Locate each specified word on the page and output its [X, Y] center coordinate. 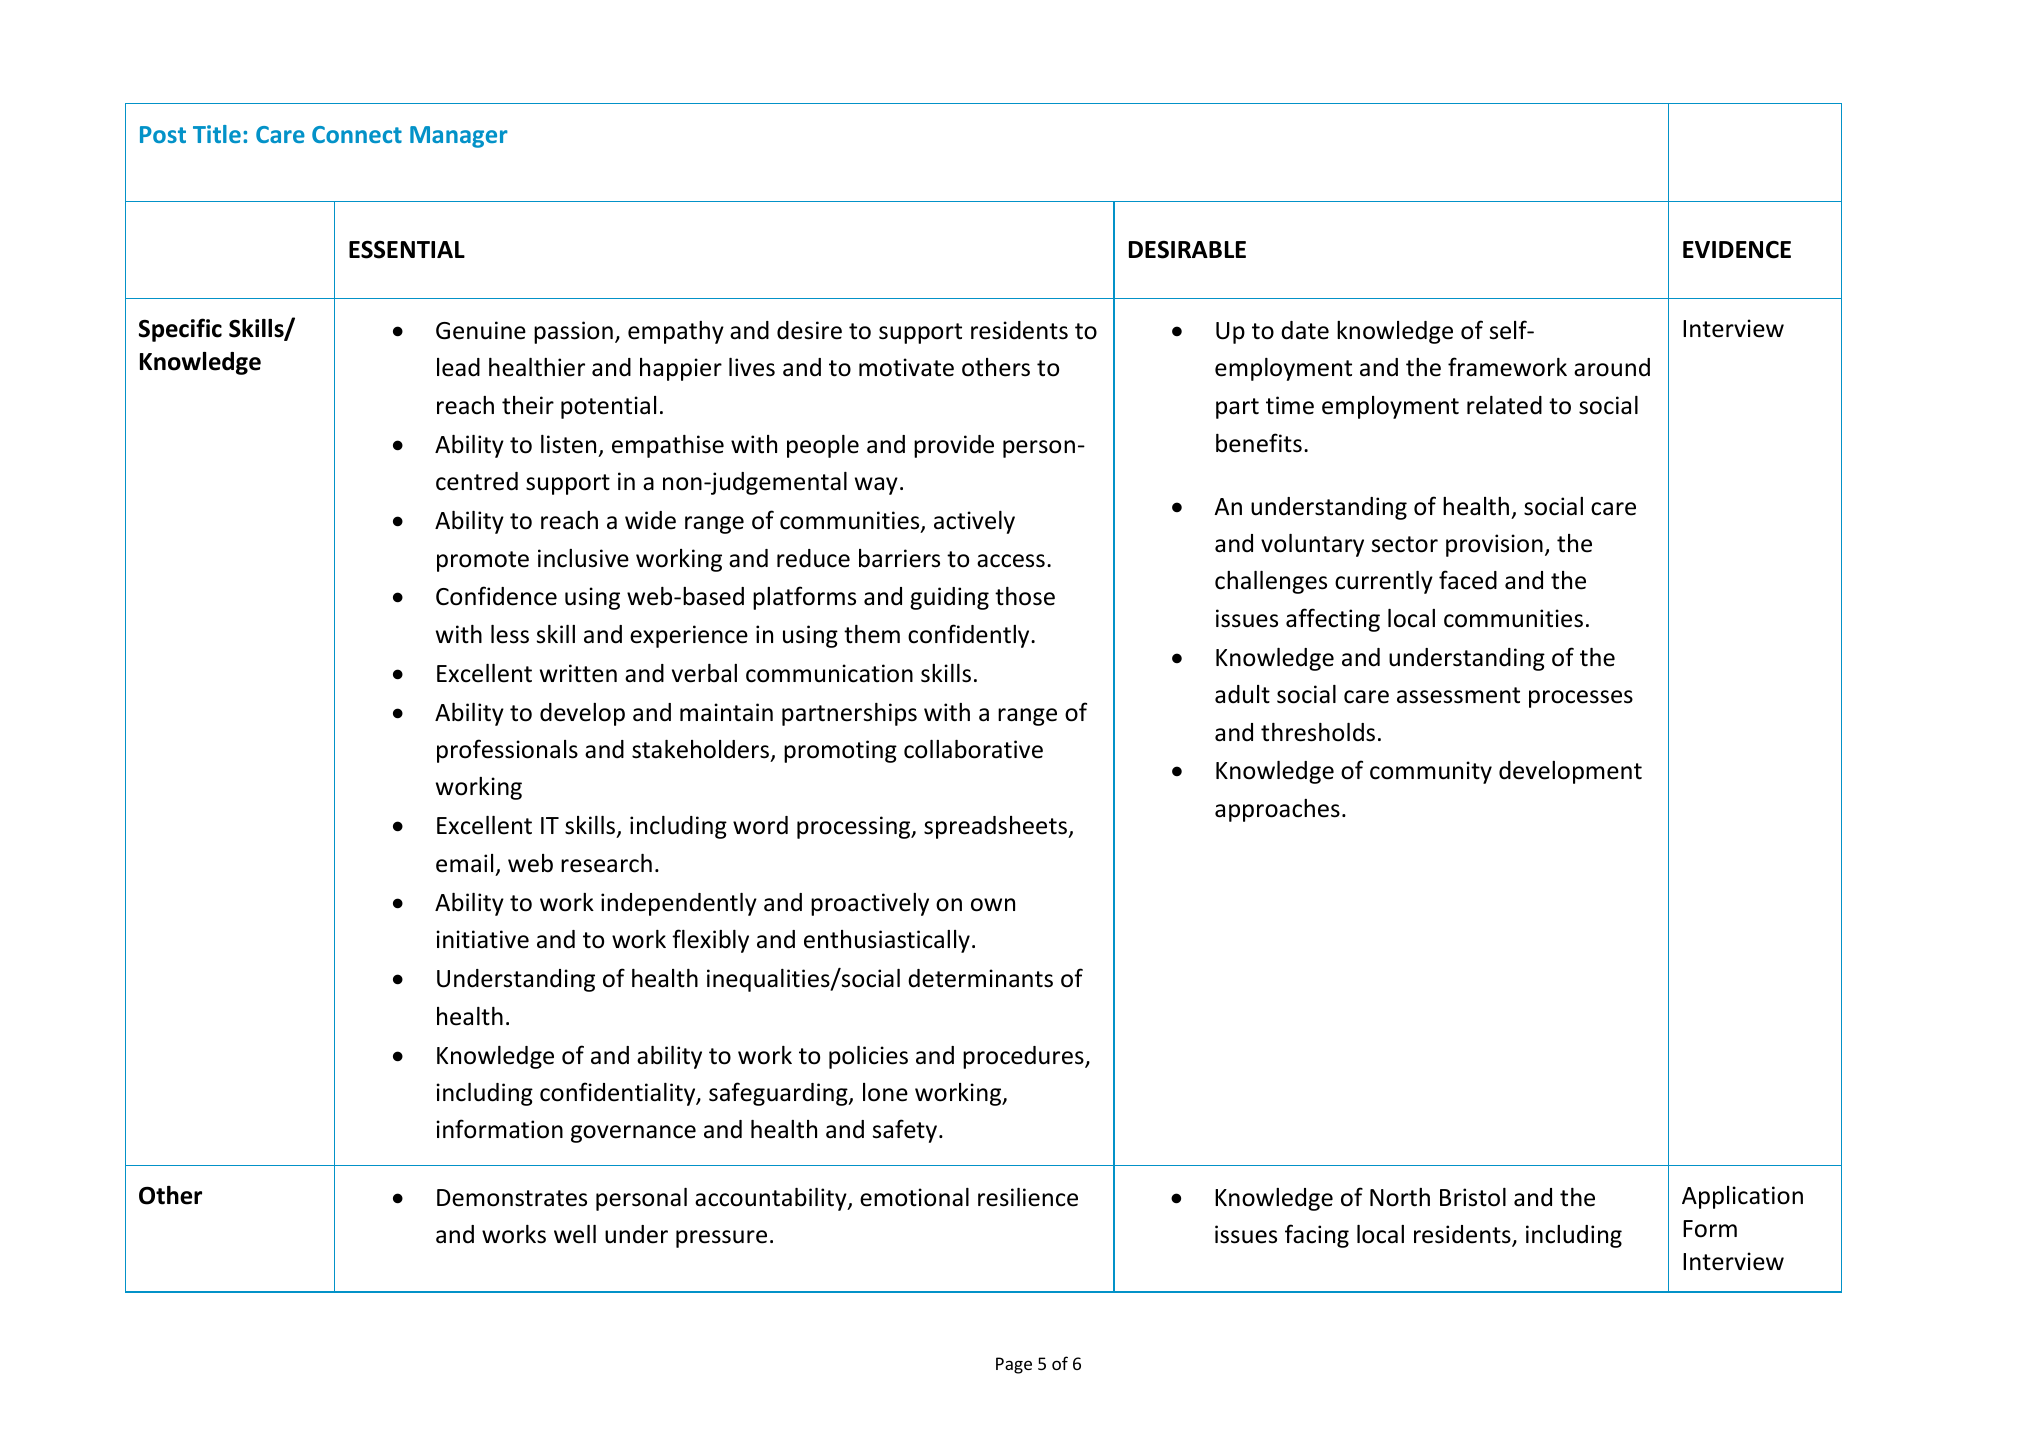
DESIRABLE [1187, 249]
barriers [899, 558]
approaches [1277, 810]
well [575, 1234]
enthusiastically [887, 941]
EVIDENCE [1737, 250]
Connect [357, 134]
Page [1014, 1365]
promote [483, 561]
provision [1494, 545]
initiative [482, 939]
